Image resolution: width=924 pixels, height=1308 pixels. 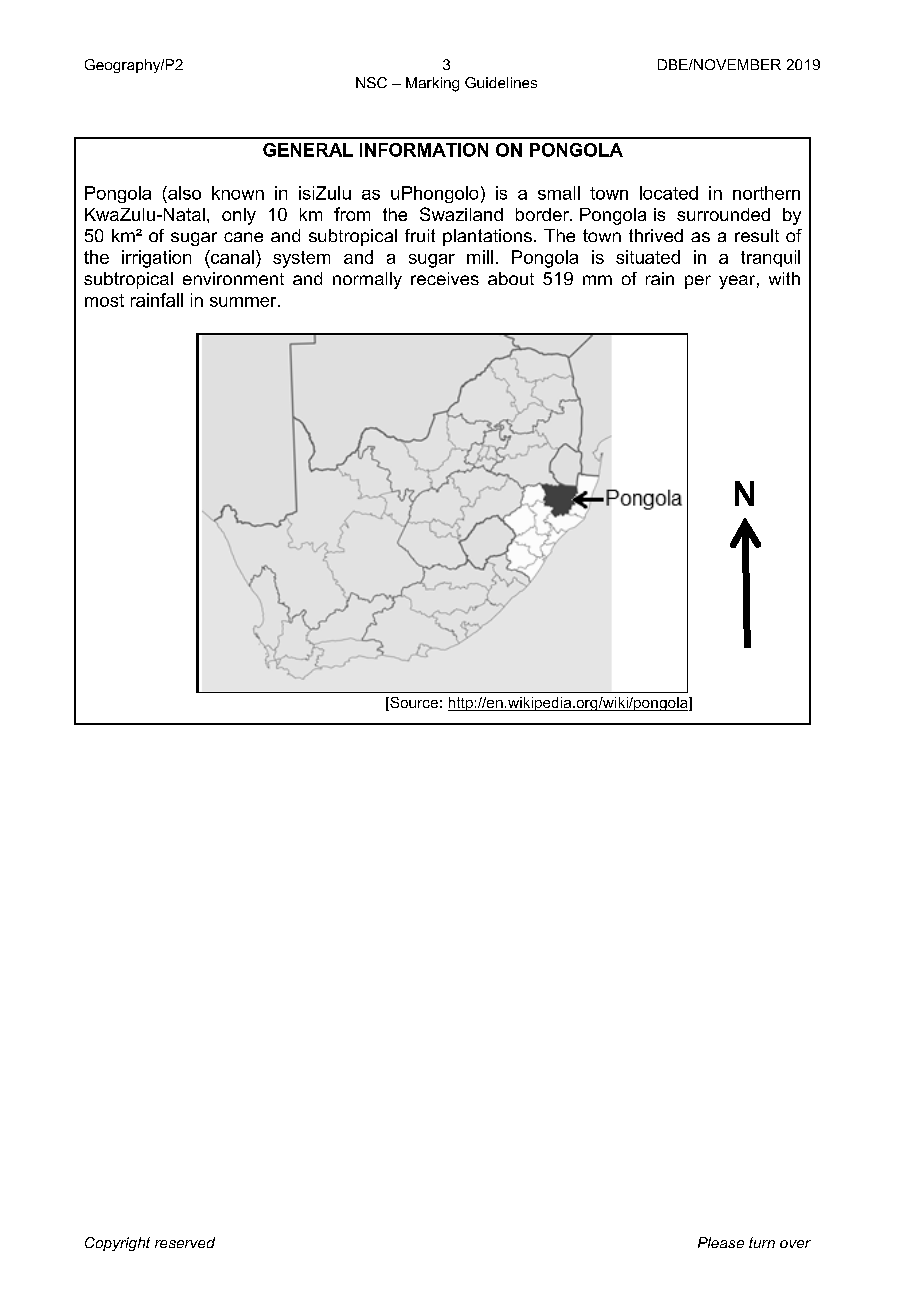 I want to click on reserved, so click(x=185, y=1242).
